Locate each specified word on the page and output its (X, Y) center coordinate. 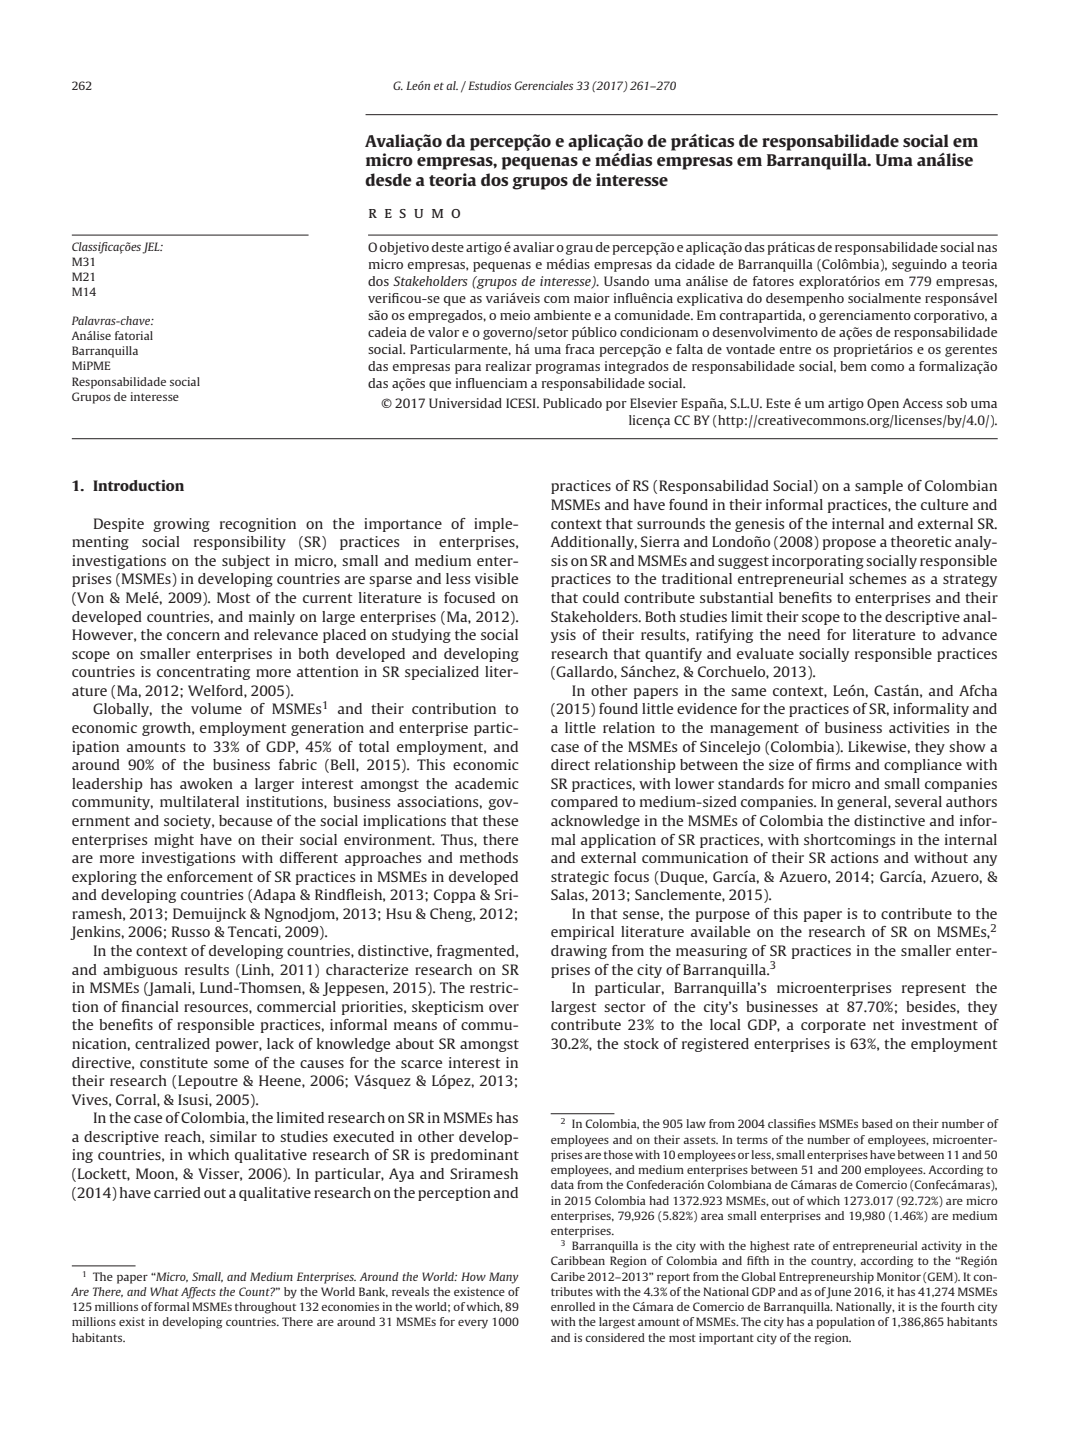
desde (388, 179)
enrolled (573, 1306)
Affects (198, 1293)
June (838, 1293)
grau (579, 250)
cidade (695, 264)
